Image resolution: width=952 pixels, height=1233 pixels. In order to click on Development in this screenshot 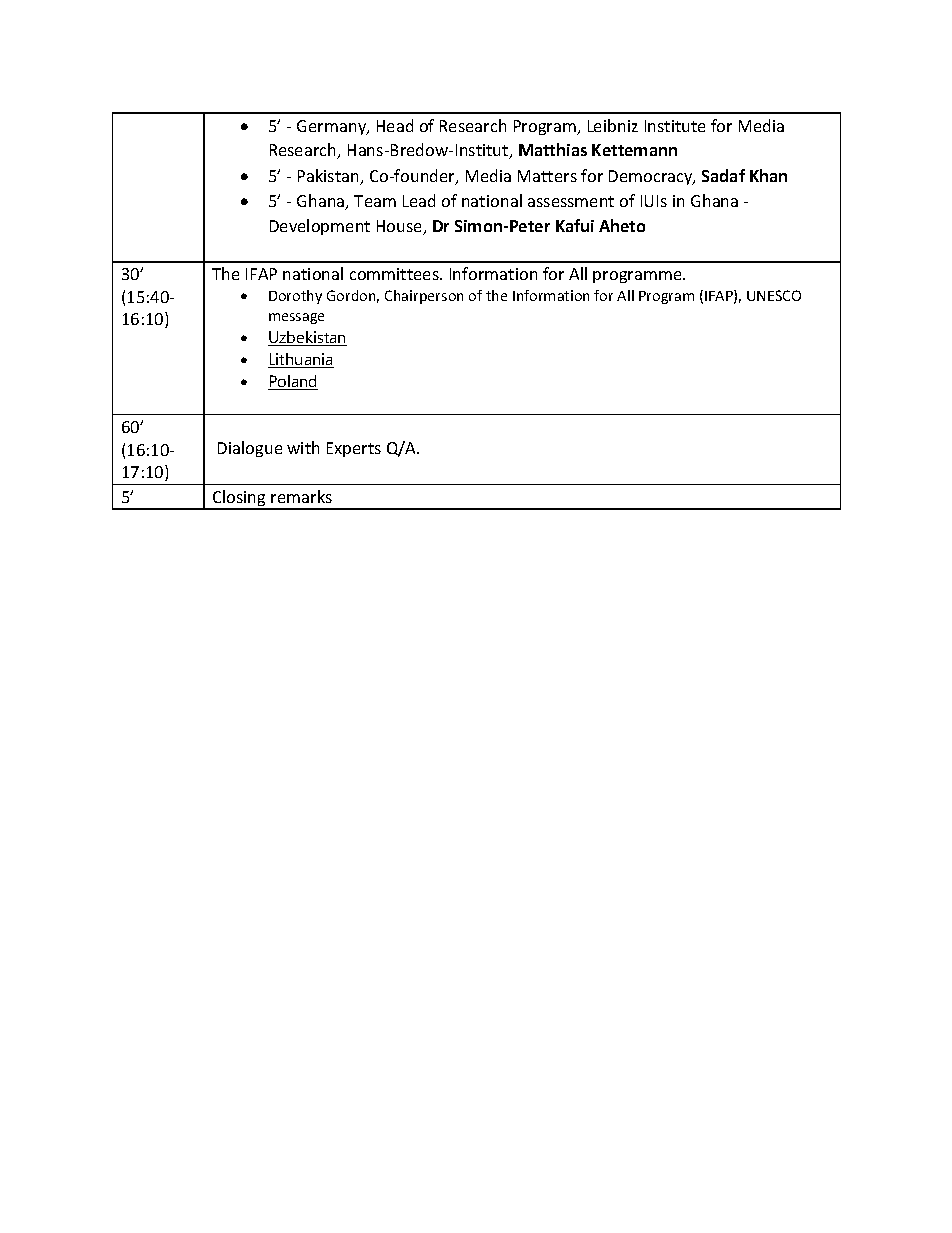, I will do `click(320, 227)`.
